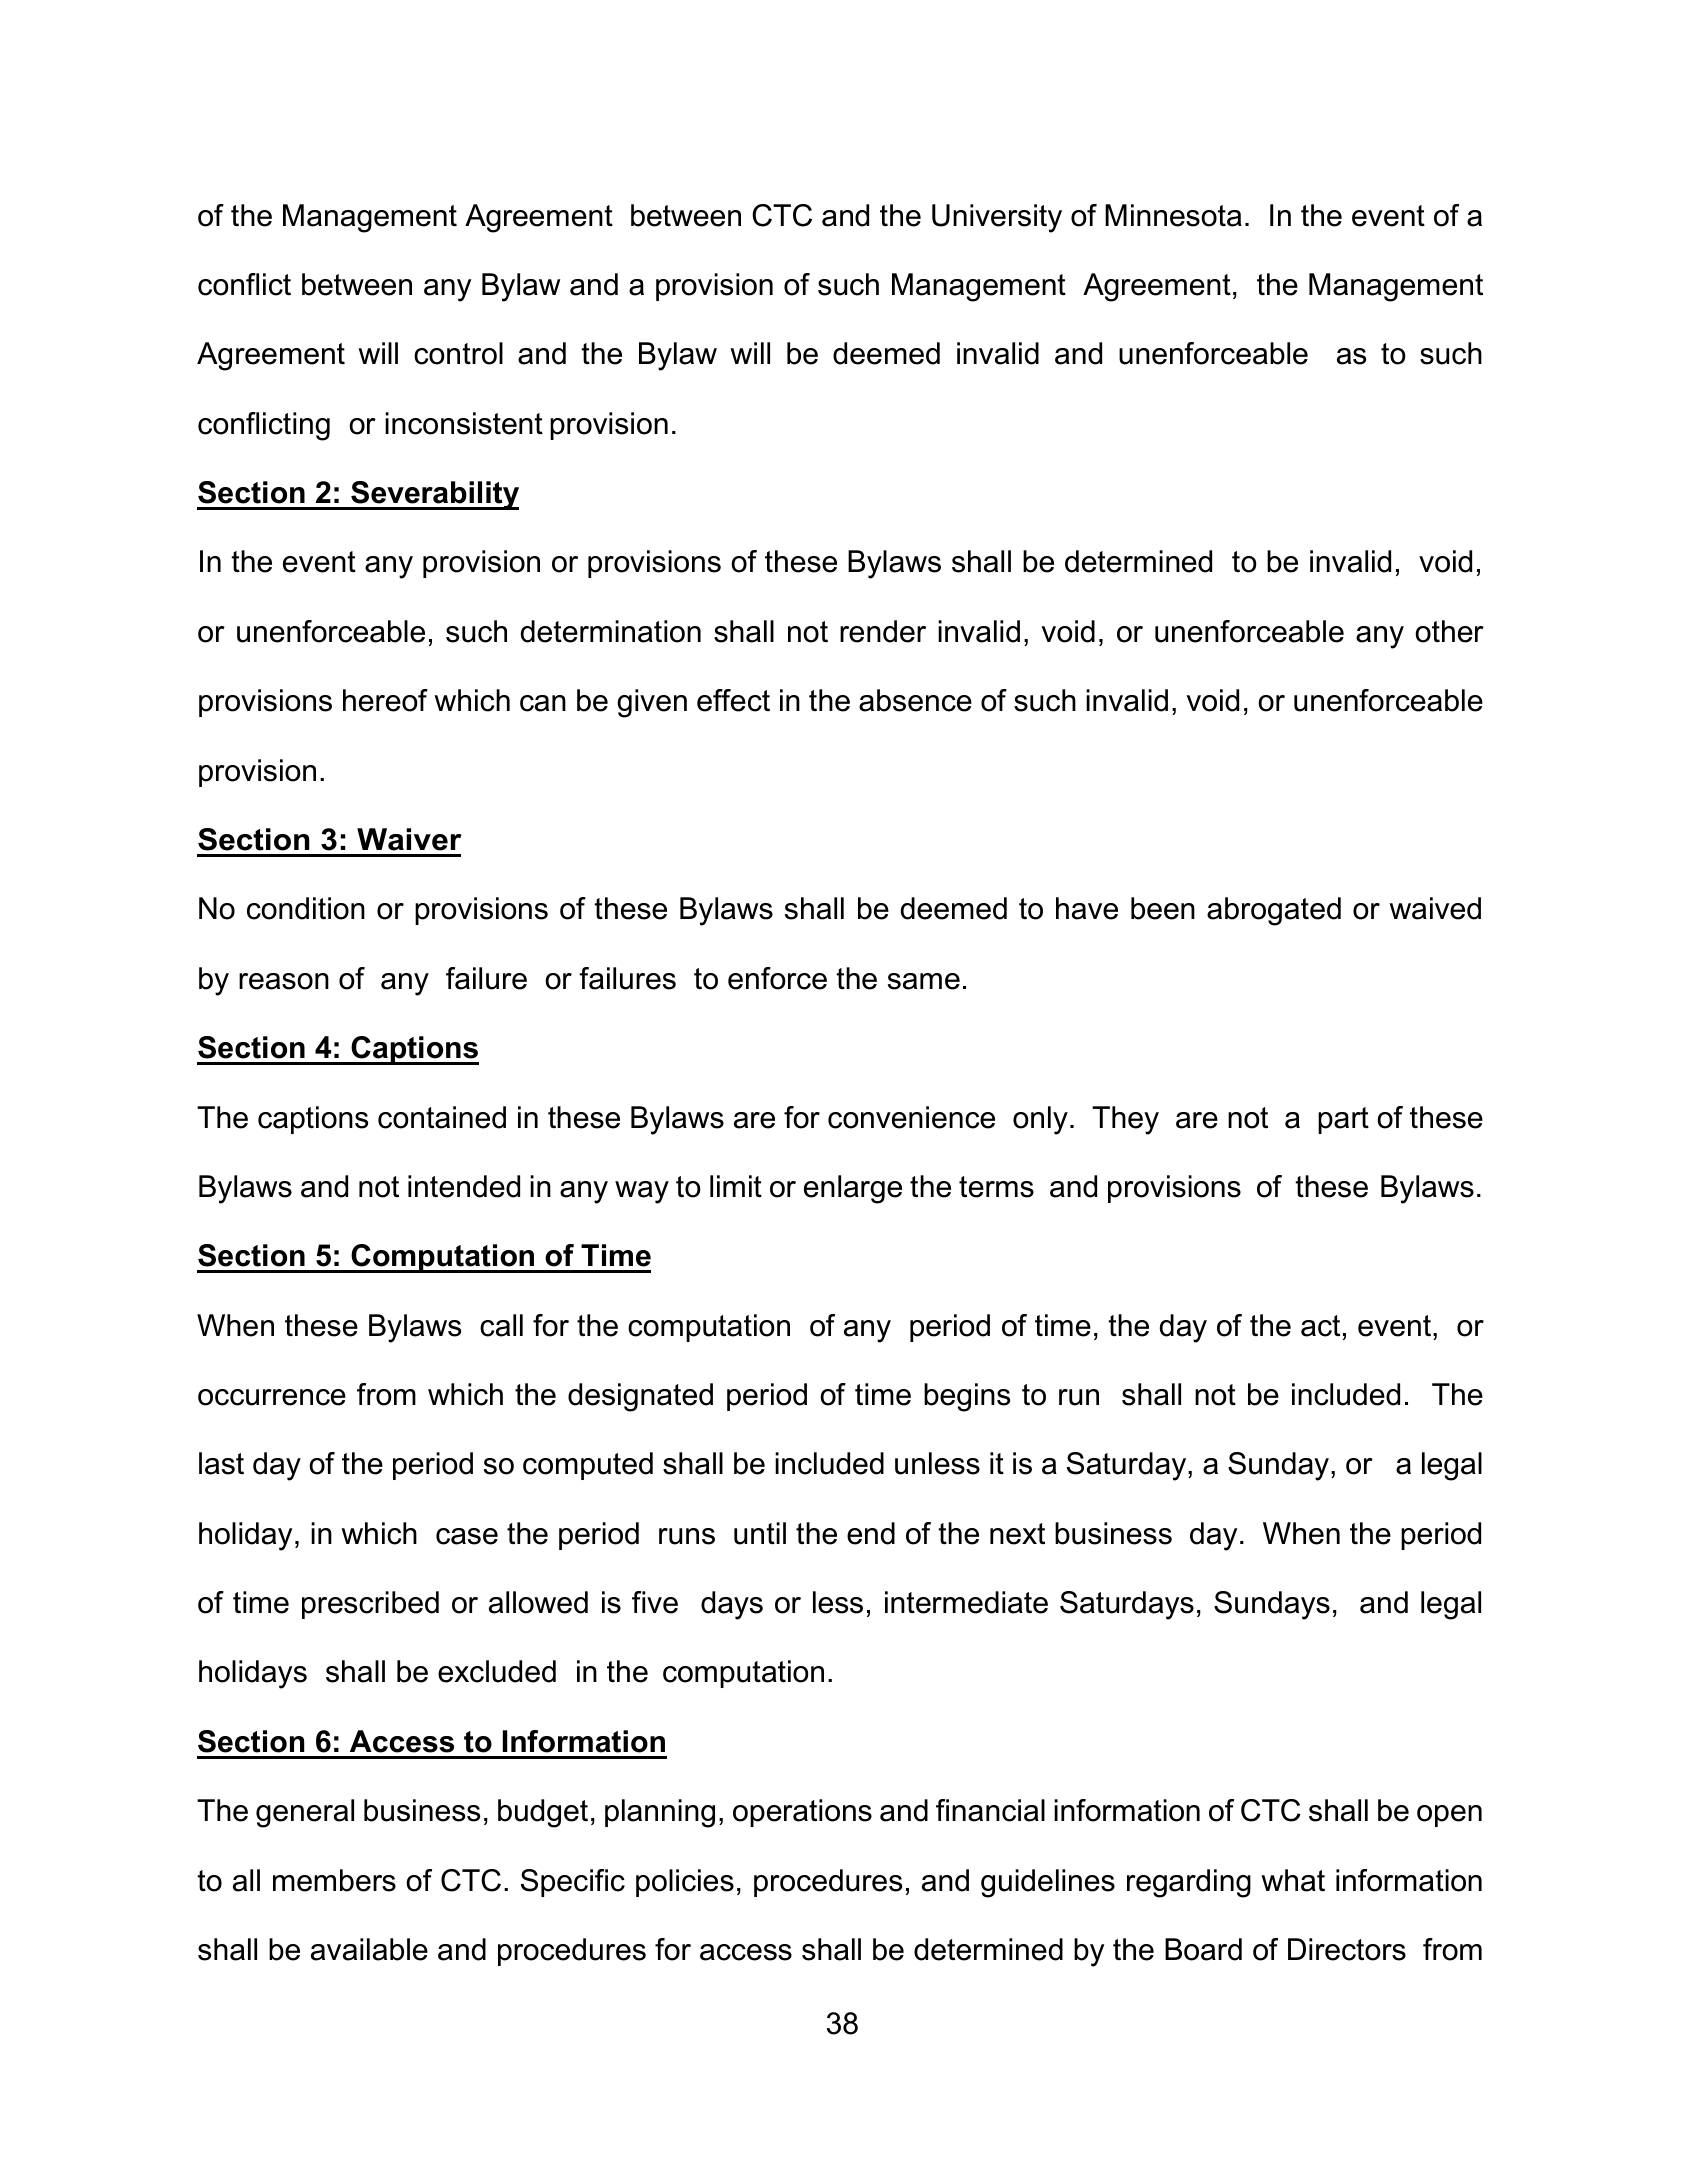 Image resolution: width=1685 pixels, height=2172 pixels. I want to click on act, so click(1320, 1326).
